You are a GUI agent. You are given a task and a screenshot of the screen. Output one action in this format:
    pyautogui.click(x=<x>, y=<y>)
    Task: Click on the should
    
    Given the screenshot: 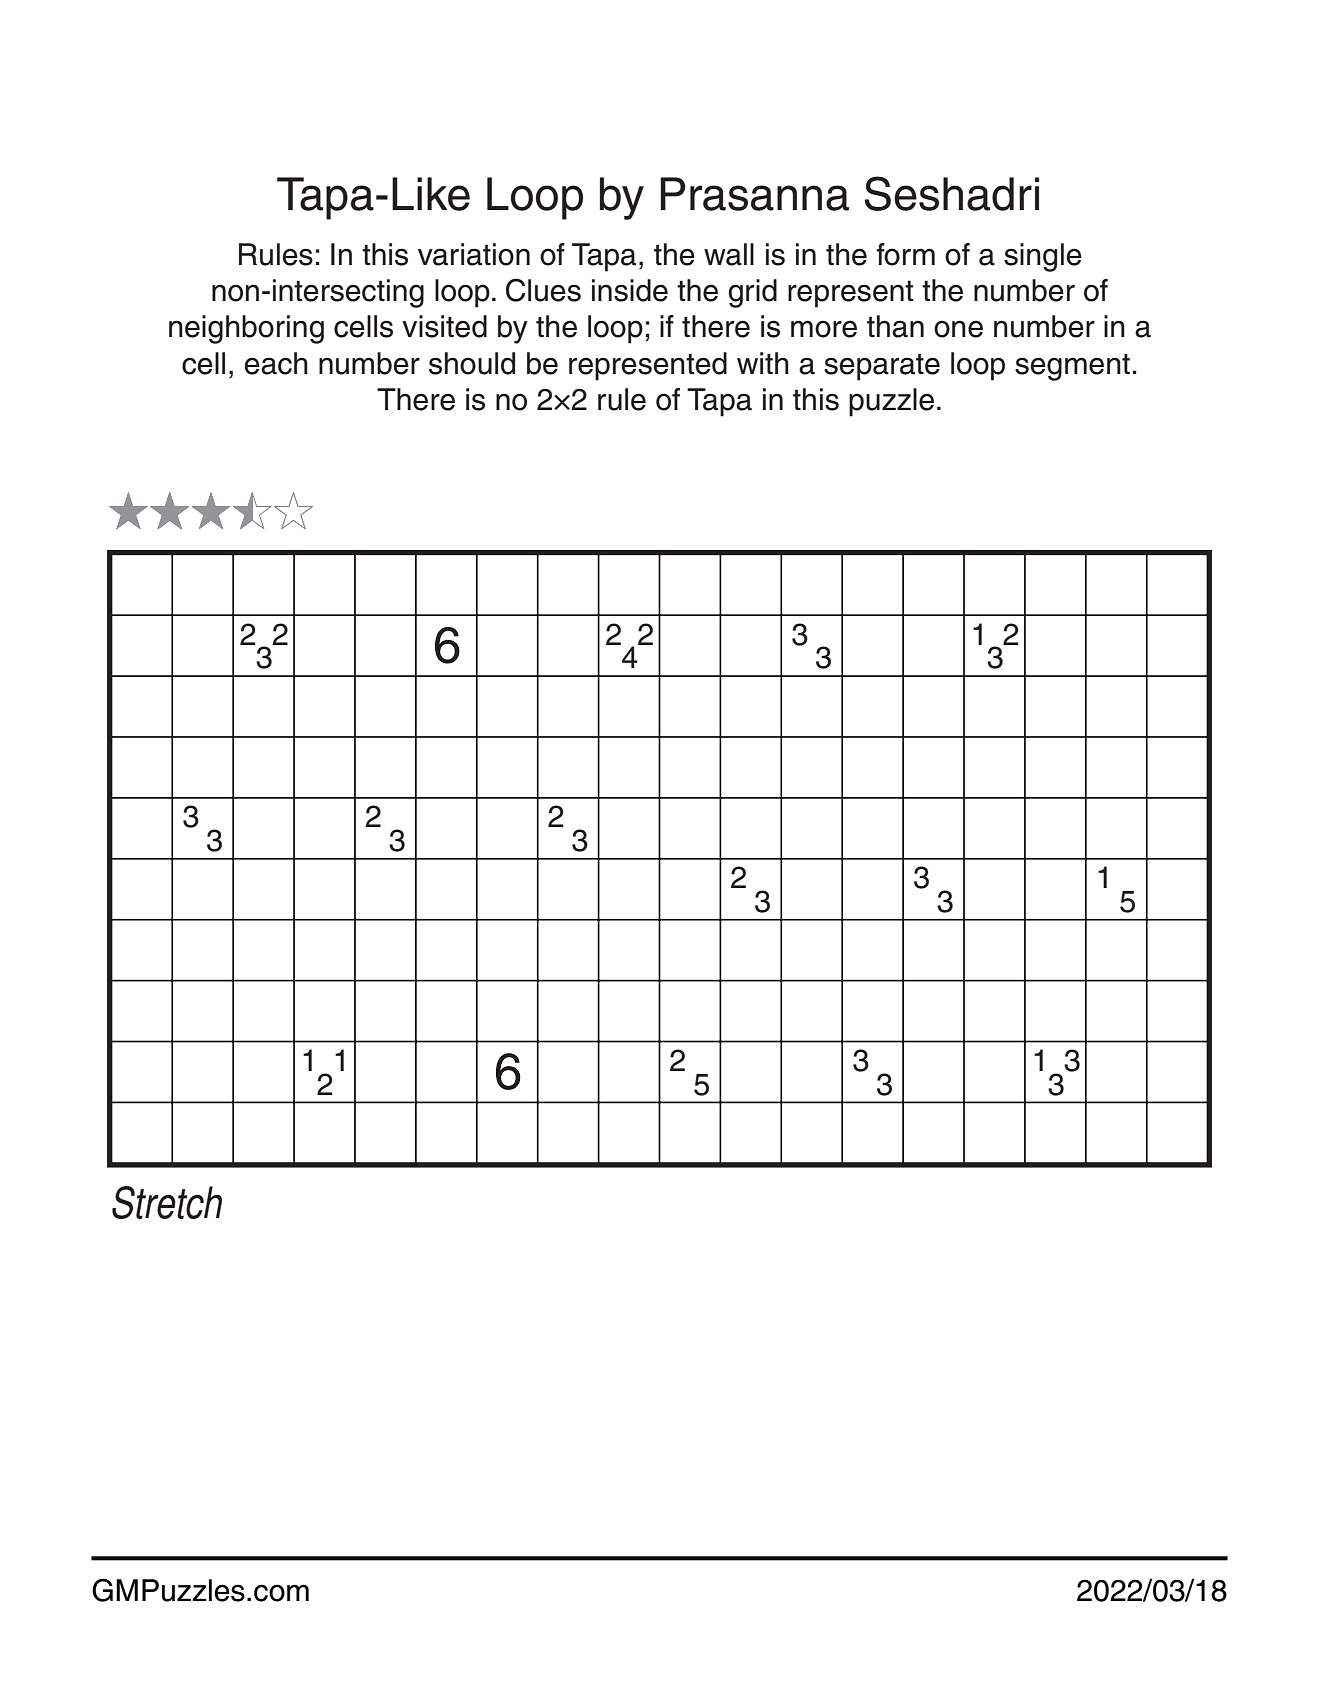 What is the action you would take?
    pyautogui.click(x=472, y=363)
